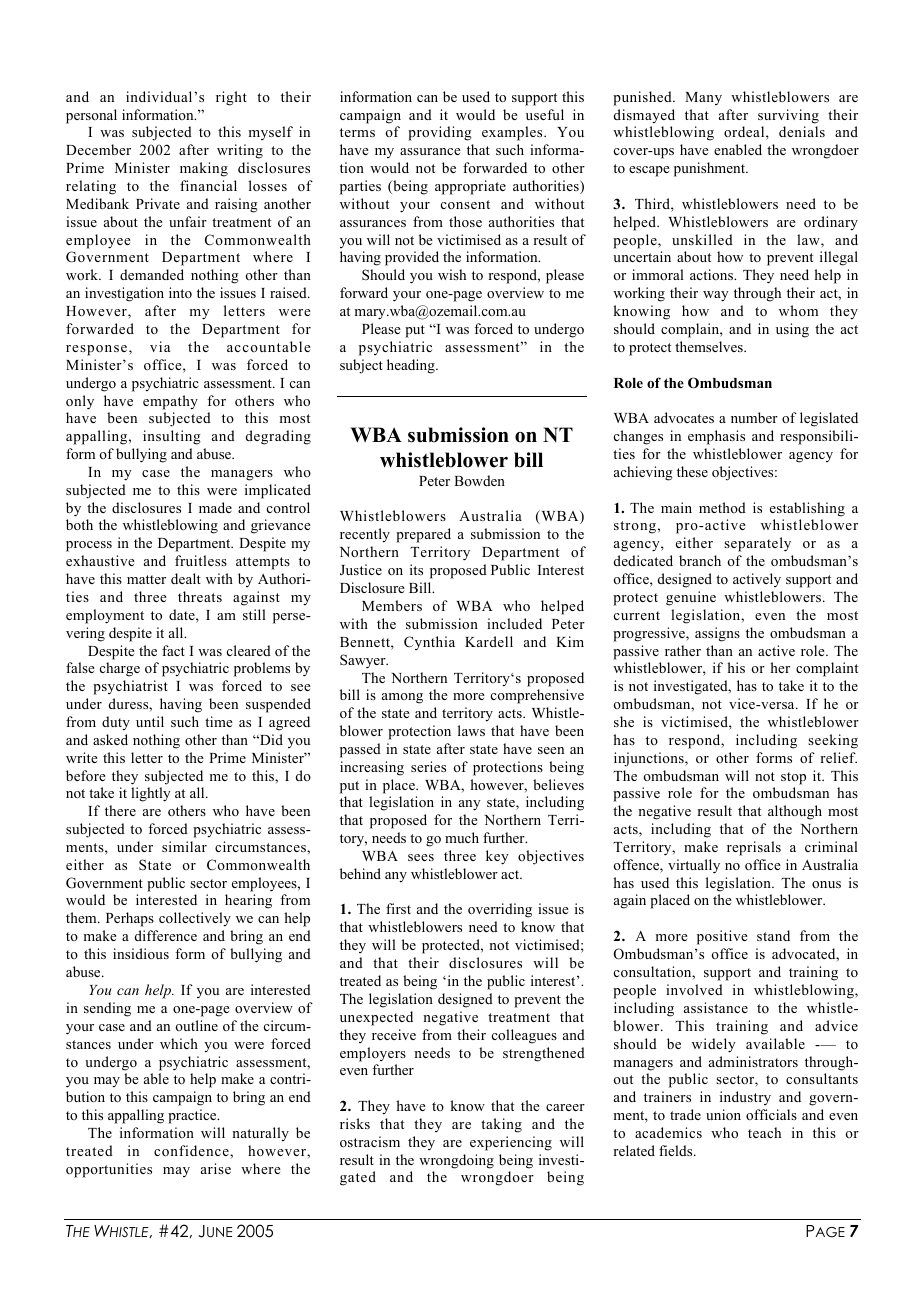  What do you see at coordinates (192, 1150) in the document?
I see `confidence` at bounding box center [192, 1150].
